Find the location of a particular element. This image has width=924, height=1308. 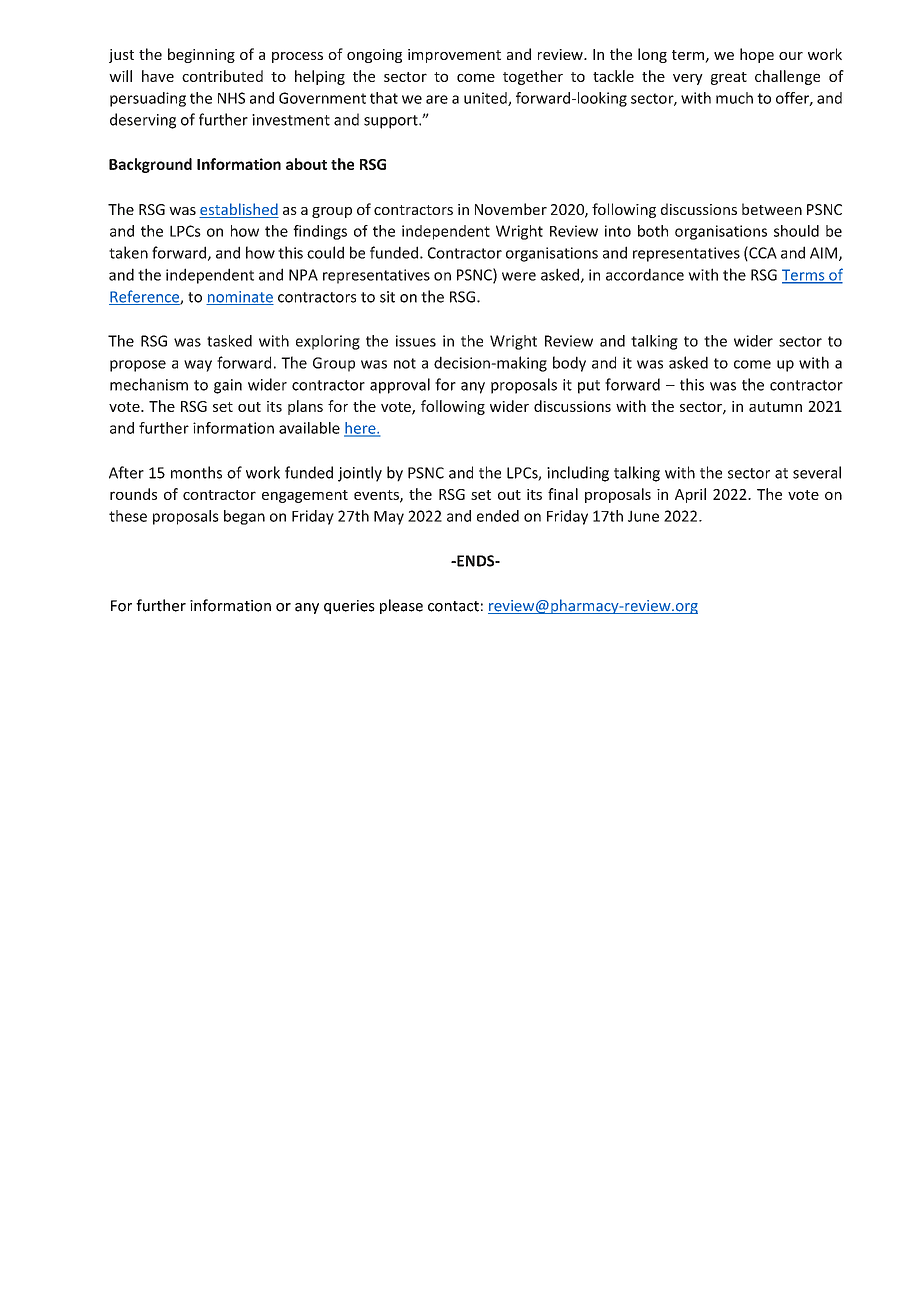

June is located at coordinates (643, 516).
